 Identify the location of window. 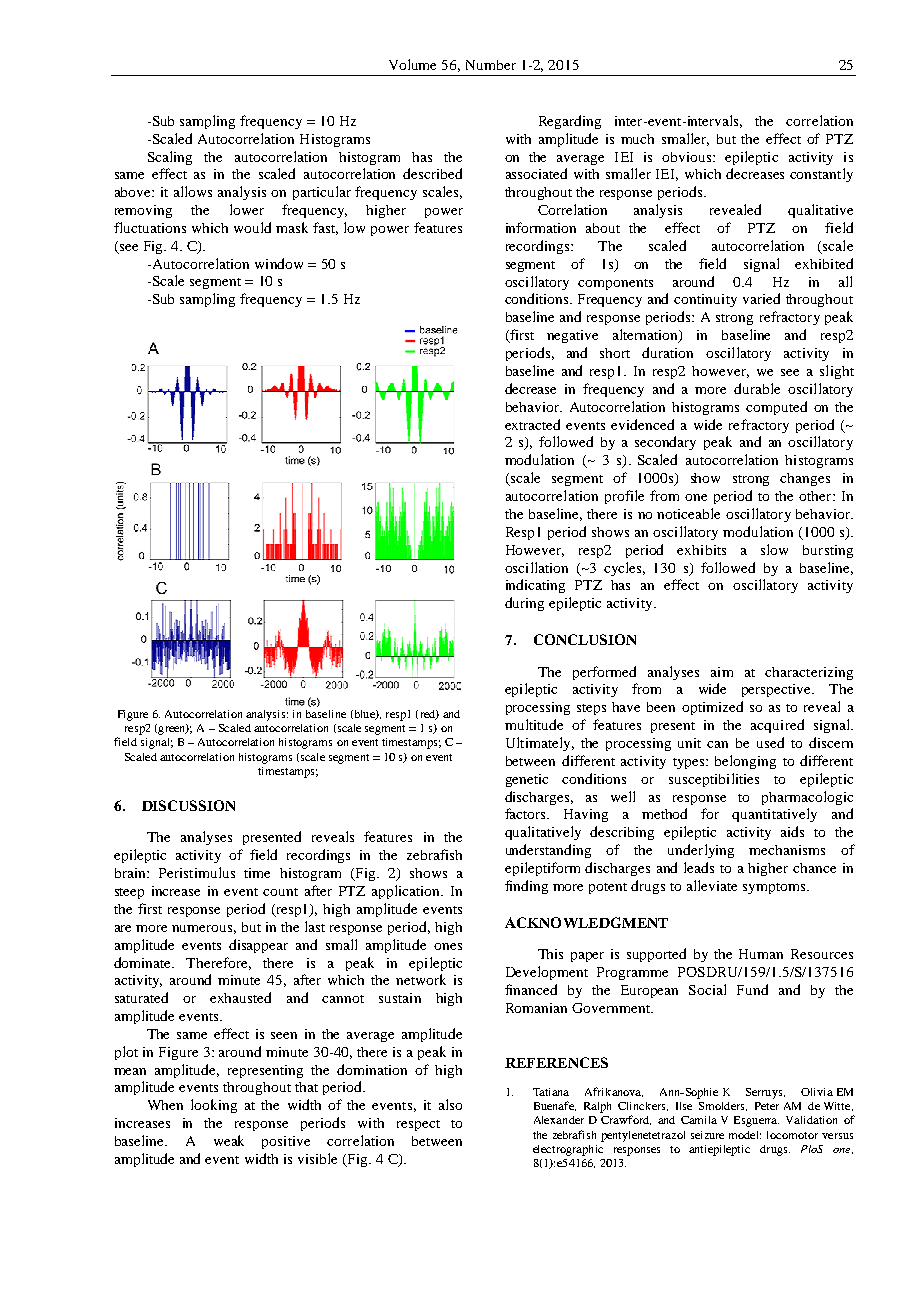
(279, 263).
